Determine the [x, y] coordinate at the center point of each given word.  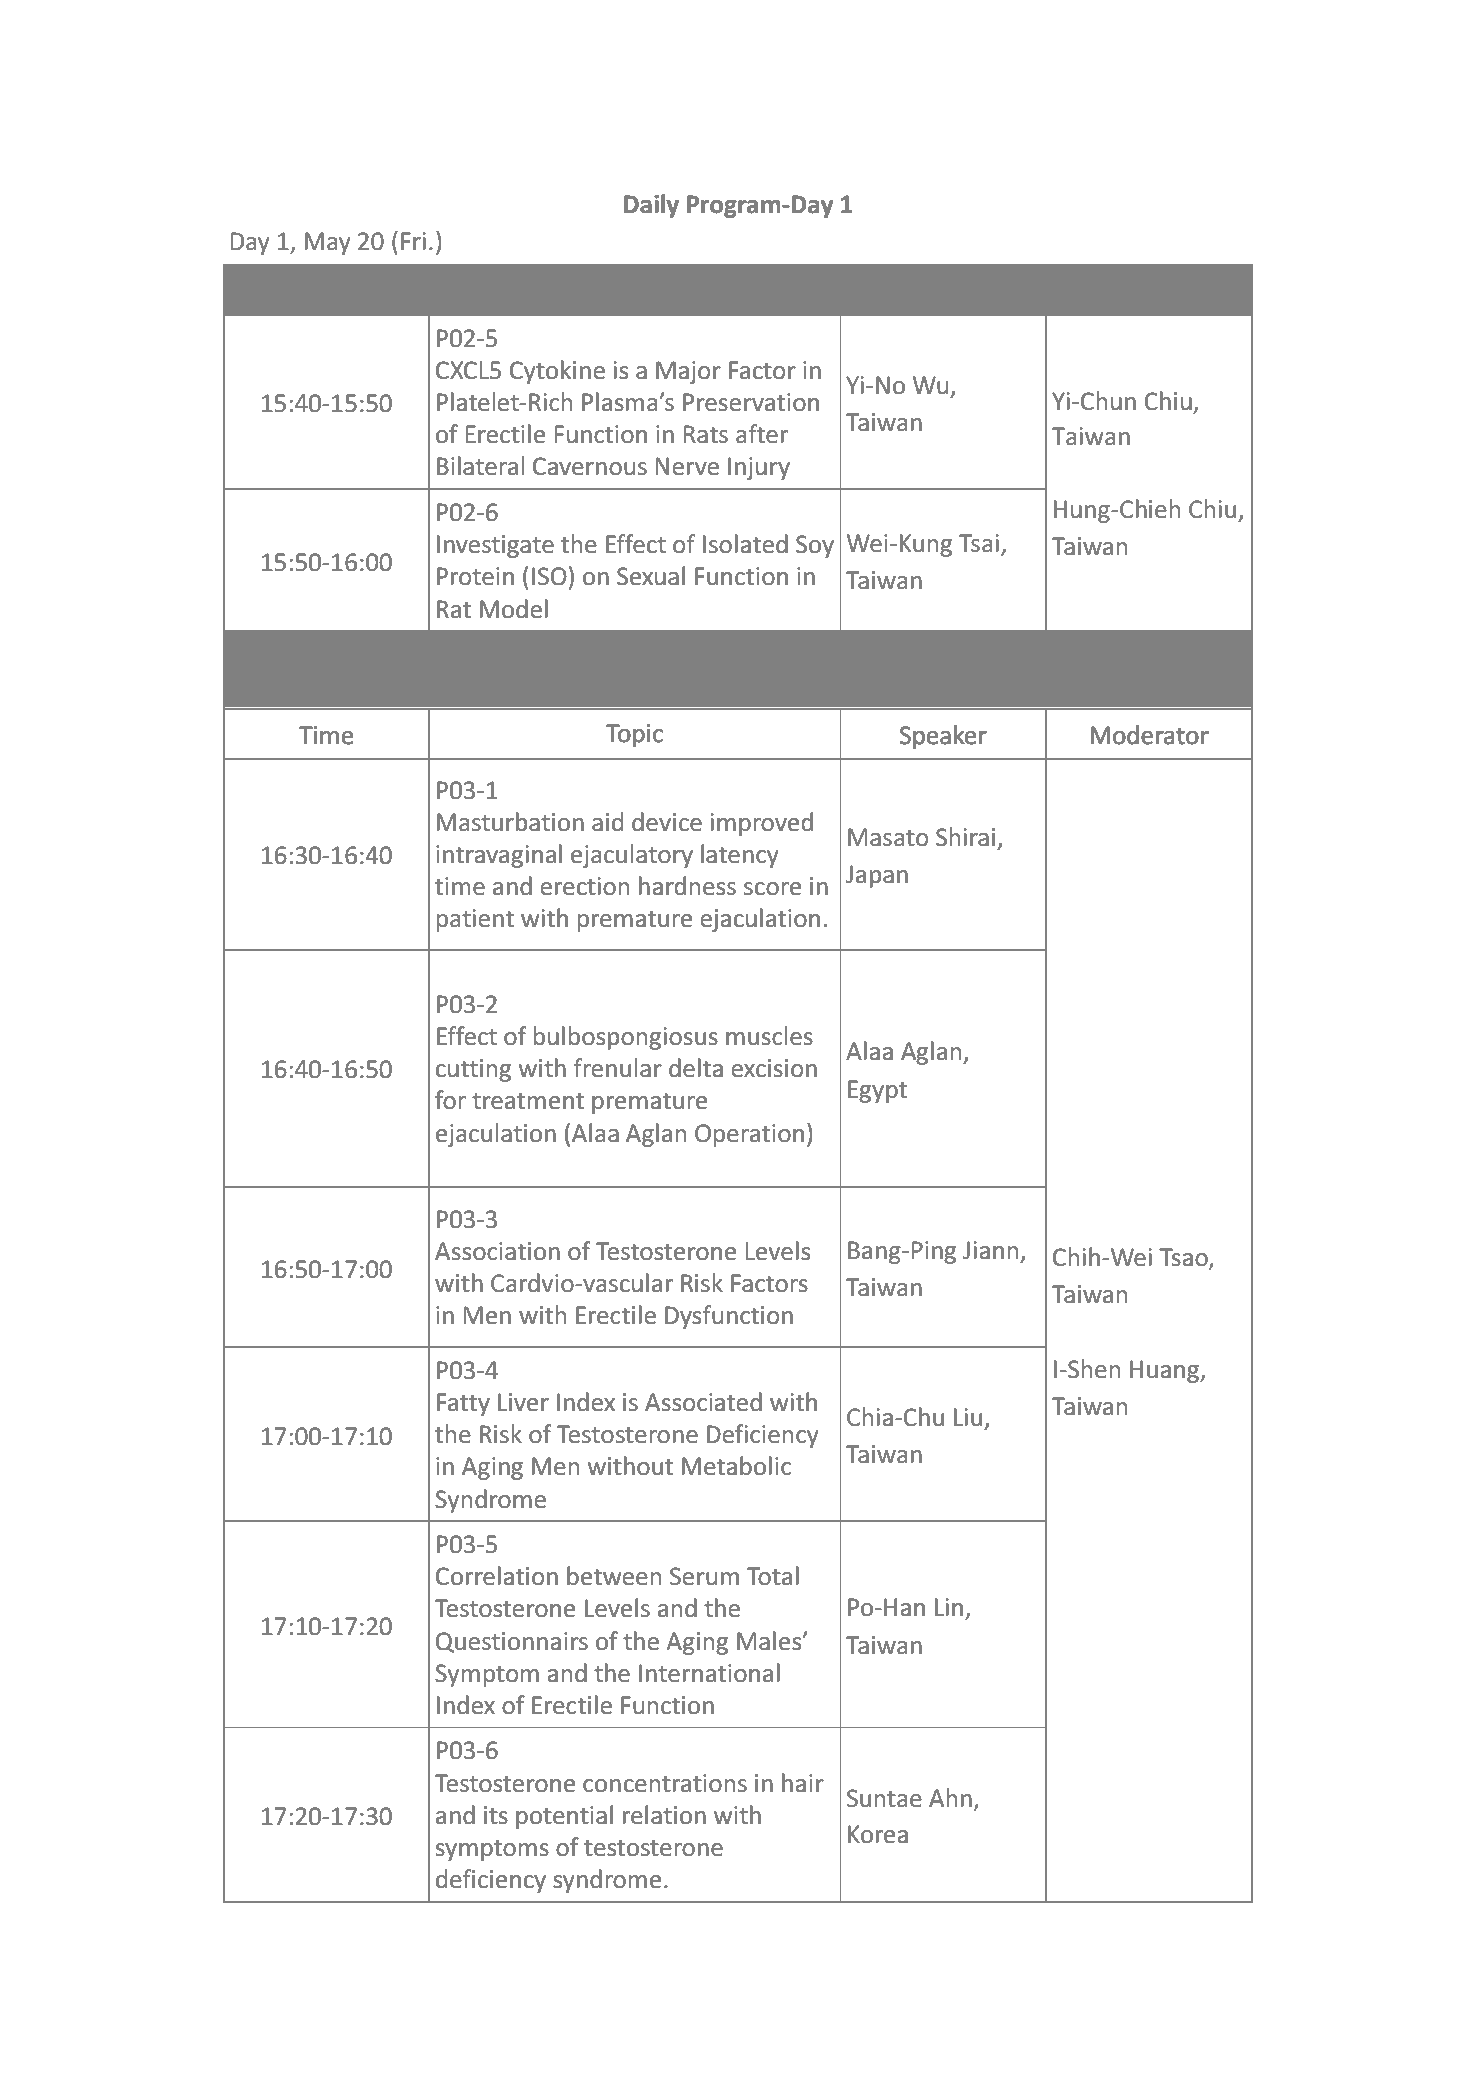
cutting [473, 1070]
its [496, 1815]
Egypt [877, 1091]
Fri [413, 241]
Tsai [979, 543]
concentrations [665, 1783]
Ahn [950, 1797]
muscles [769, 1036]
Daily [651, 206]
